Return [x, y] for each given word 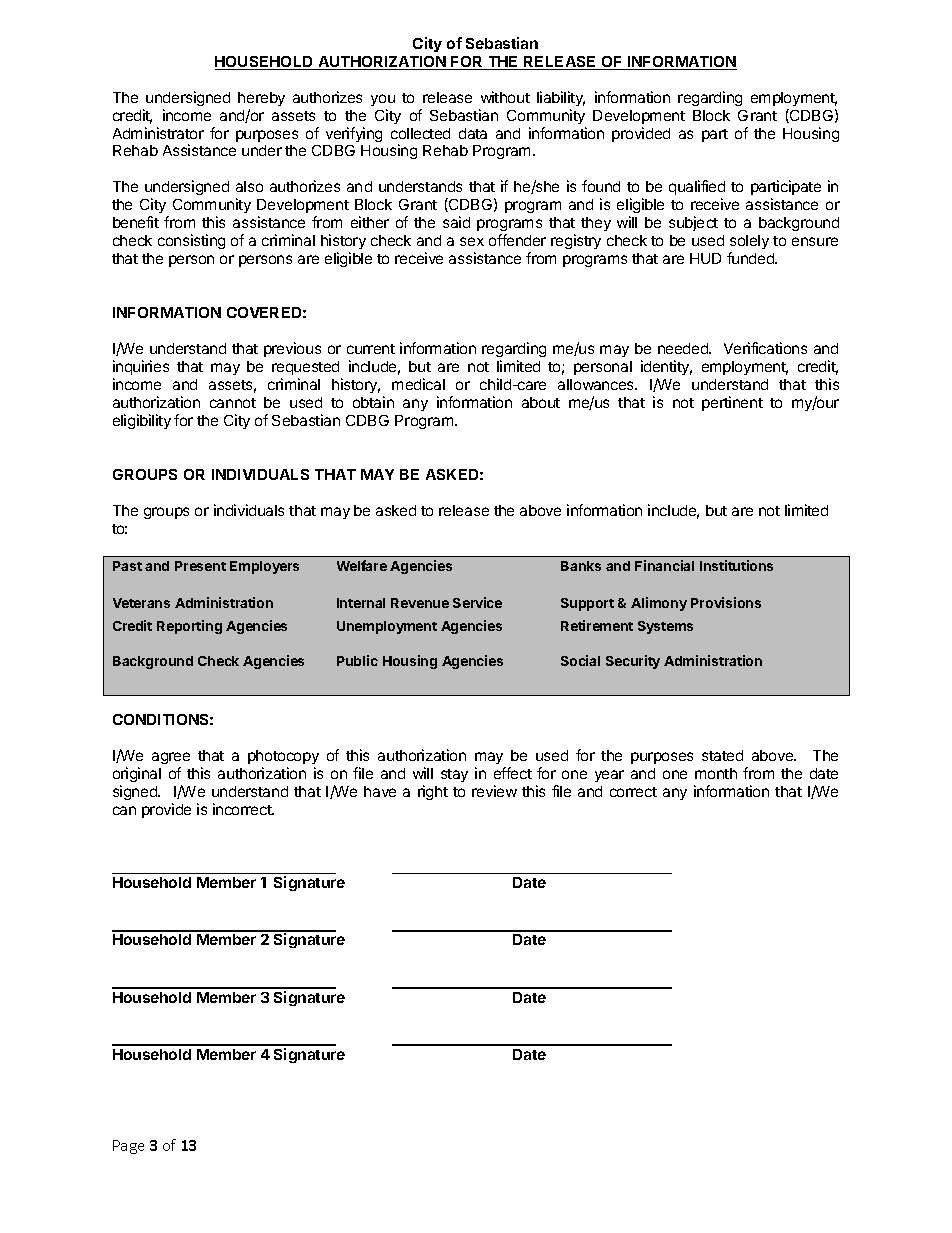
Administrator [158, 133]
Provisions [726, 602]
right [433, 792]
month [716, 773]
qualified [697, 187]
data [473, 133]
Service [477, 602]
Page [128, 1147]
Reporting [189, 627]
